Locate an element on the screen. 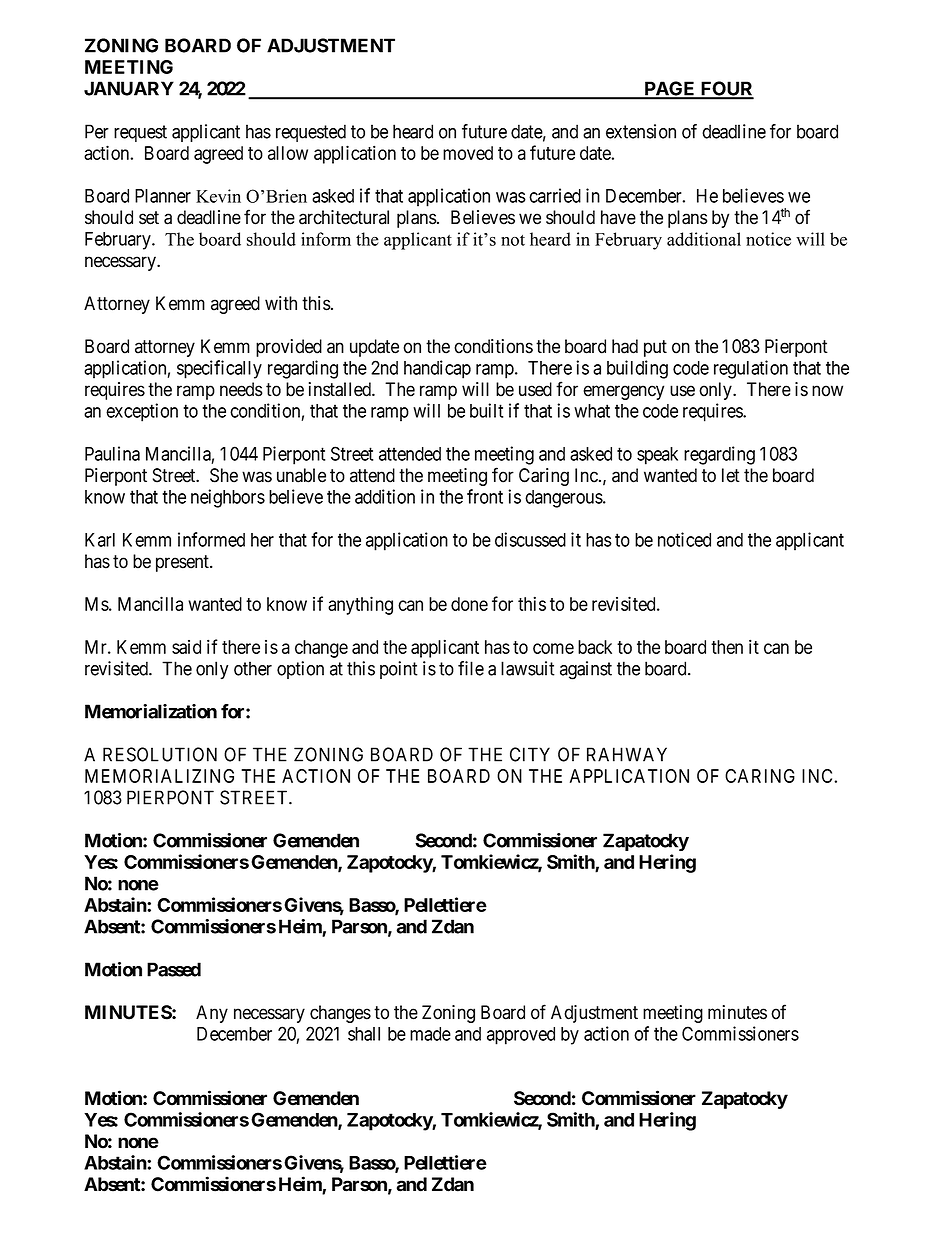 This screenshot has height=1233, width=952. MEMORIALIZING is located at coordinates (159, 776).
